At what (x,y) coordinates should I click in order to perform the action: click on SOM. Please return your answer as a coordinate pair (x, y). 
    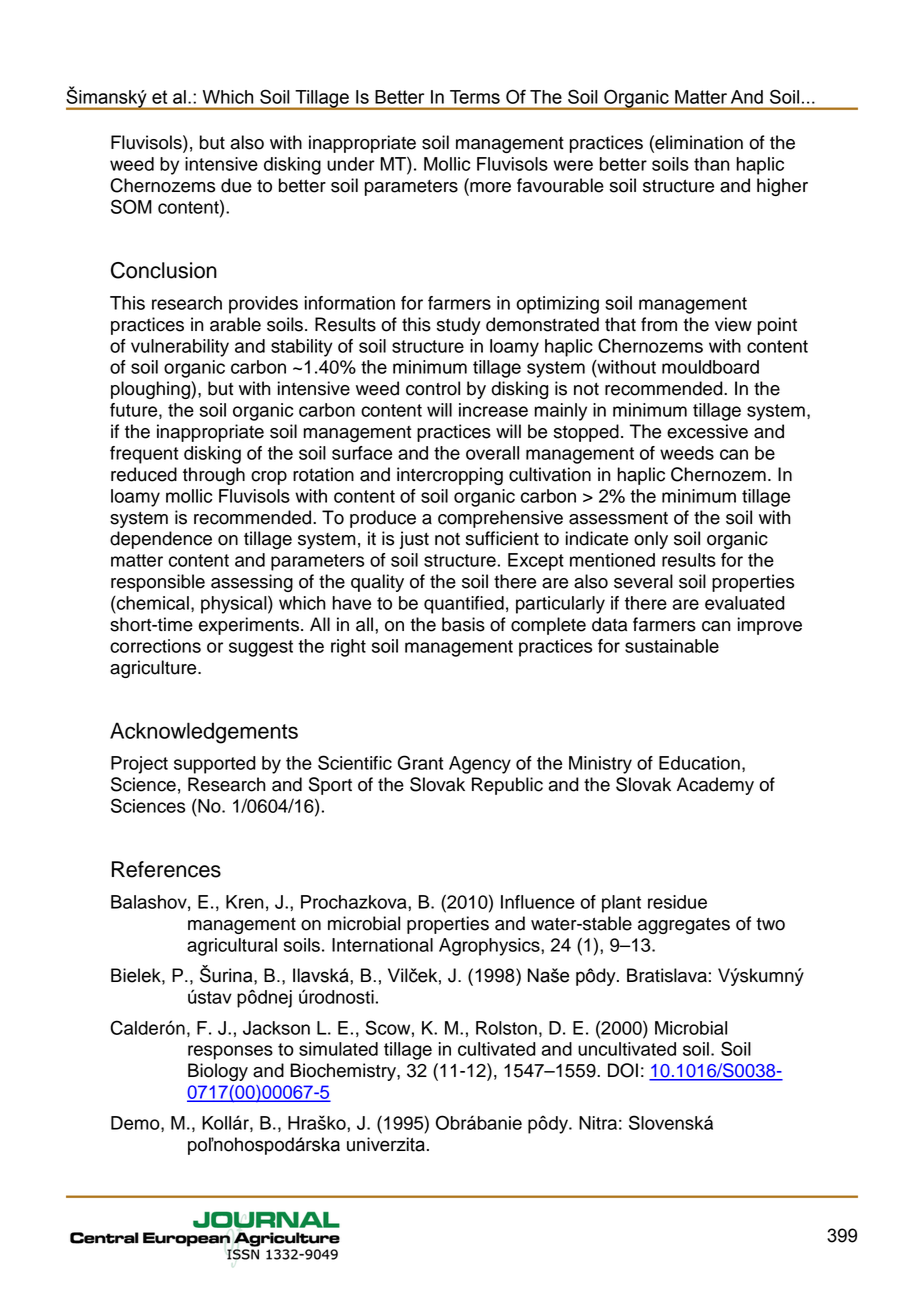
    Looking at the image, I should click on (131, 206).
